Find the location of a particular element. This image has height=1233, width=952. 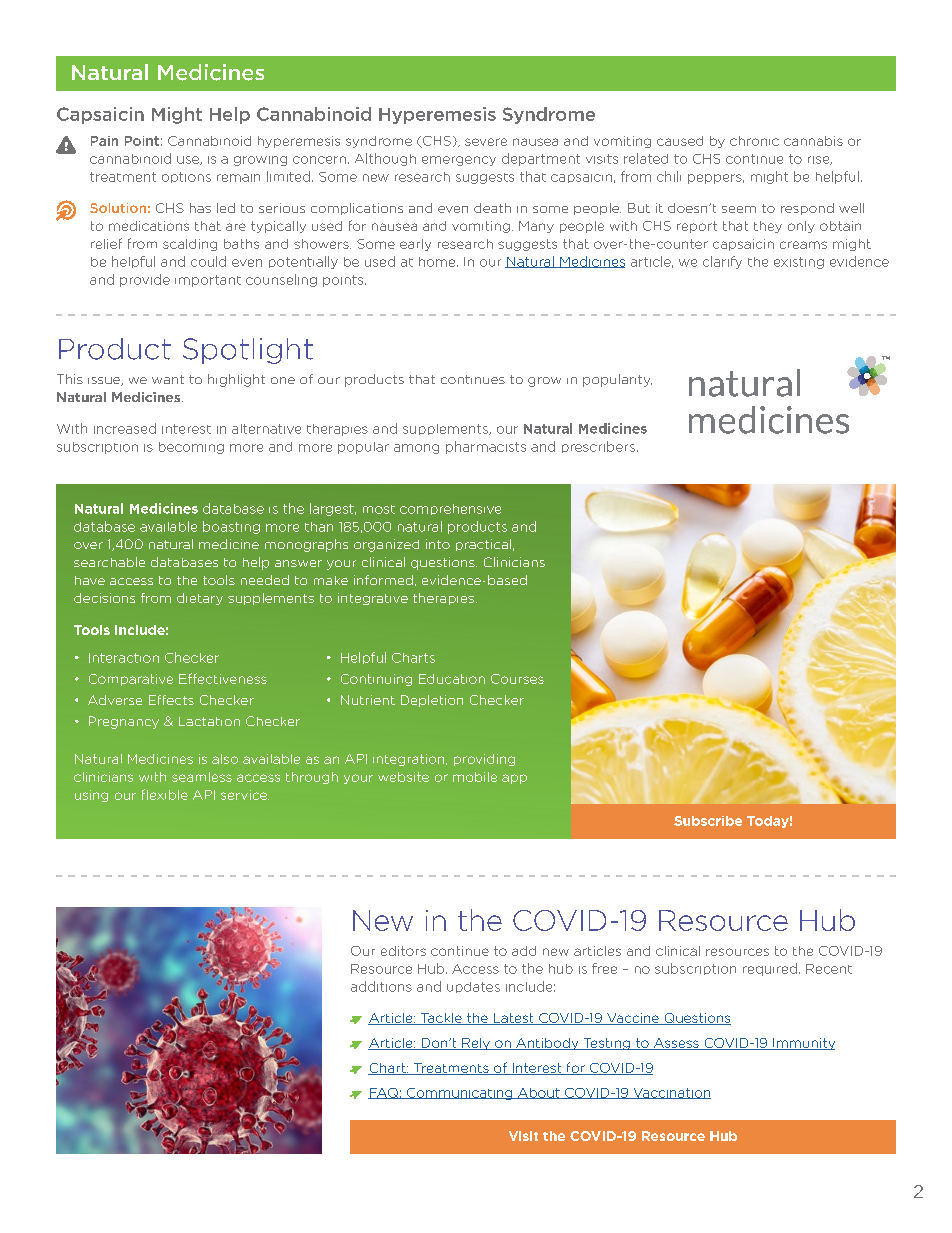

mobile is located at coordinates (475, 777).
